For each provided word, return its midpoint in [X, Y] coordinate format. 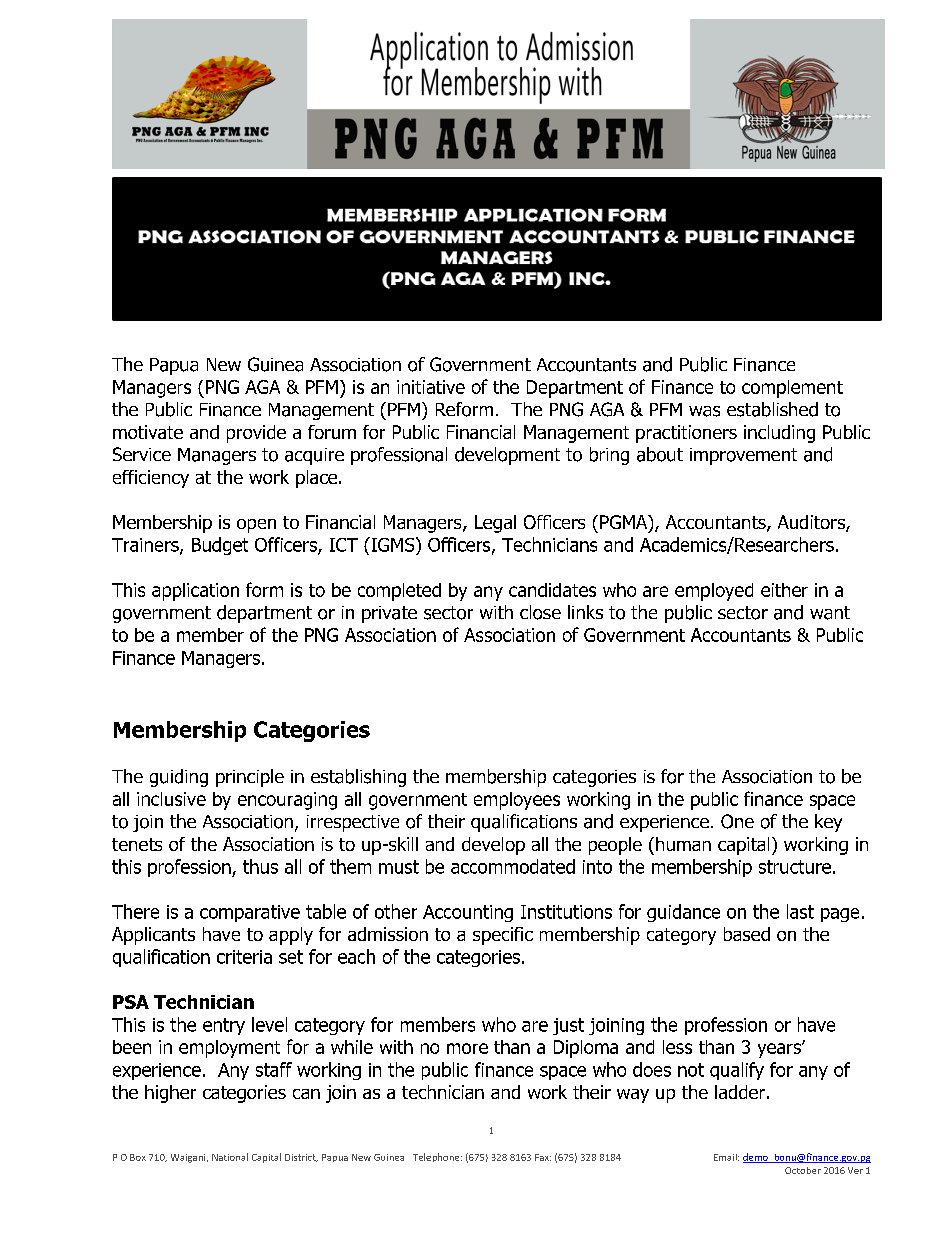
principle [250, 778]
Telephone [437, 1157]
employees [517, 801]
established [772, 409]
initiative [431, 387]
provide [256, 434]
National [230, 1157]
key [828, 823]
